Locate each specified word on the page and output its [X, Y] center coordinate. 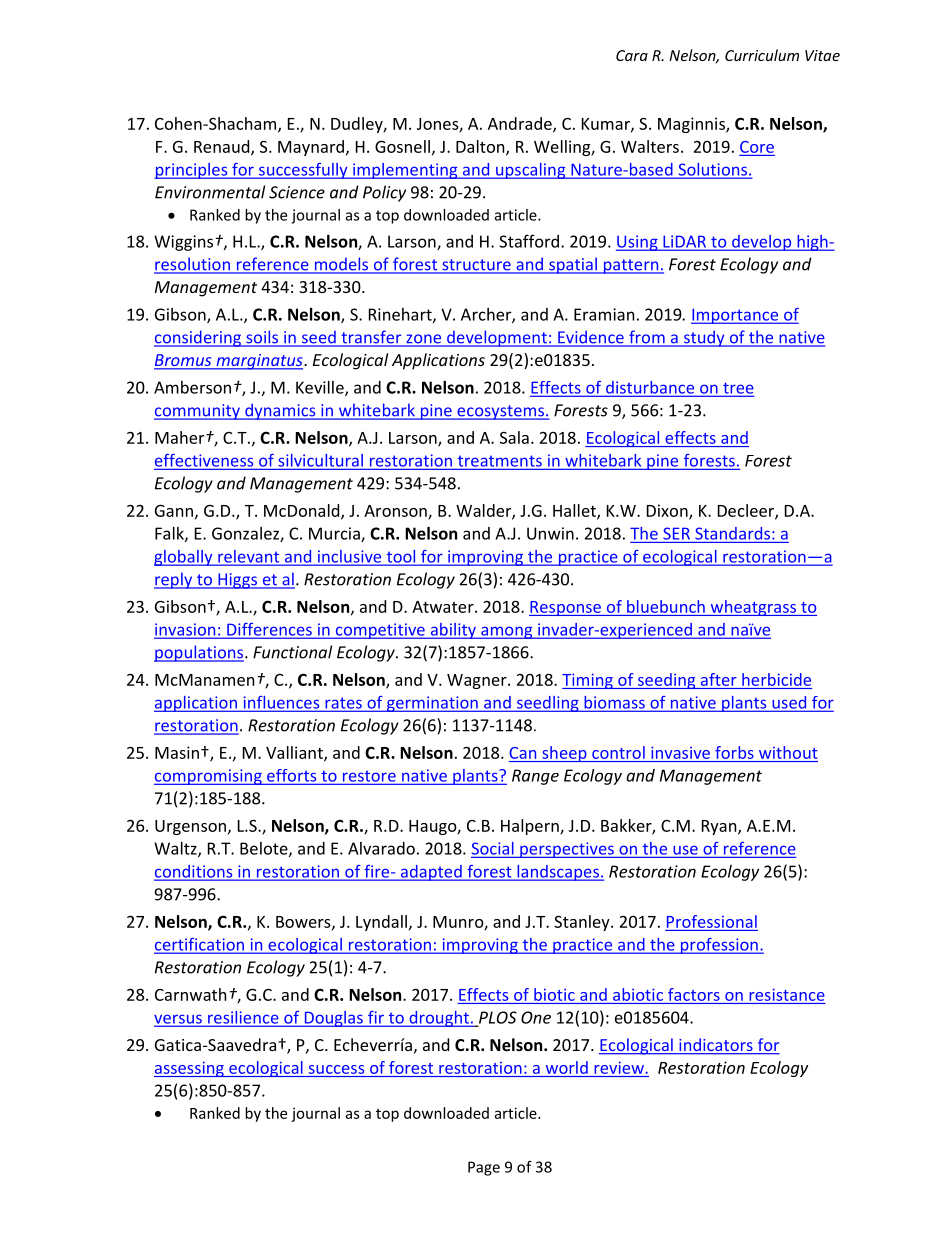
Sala [514, 437]
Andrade [521, 124]
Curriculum [762, 55]
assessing [190, 1069]
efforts [292, 776]
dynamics [280, 411]
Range [535, 777]
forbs [734, 752]
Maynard [311, 148]
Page [484, 1168]
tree [737, 389]
